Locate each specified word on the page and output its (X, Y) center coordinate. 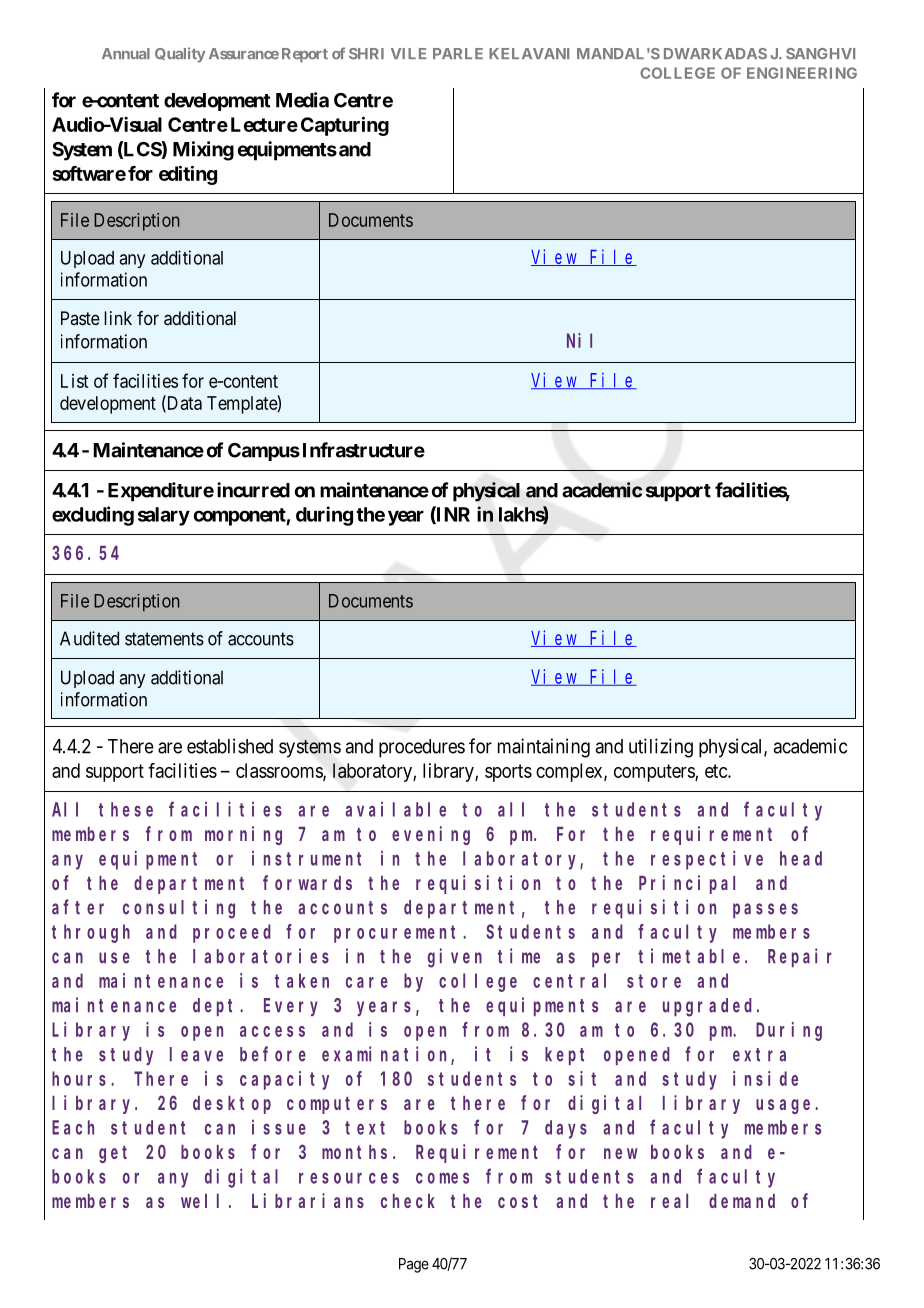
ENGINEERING (802, 73)
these (126, 809)
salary (164, 516)
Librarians (308, 1200)
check (408, 1201)
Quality (180, 55)
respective (707, 860)
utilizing (661, 748)
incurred (253, 490)
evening (431, 835)
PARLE (458, 53)
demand (742, 1201)
